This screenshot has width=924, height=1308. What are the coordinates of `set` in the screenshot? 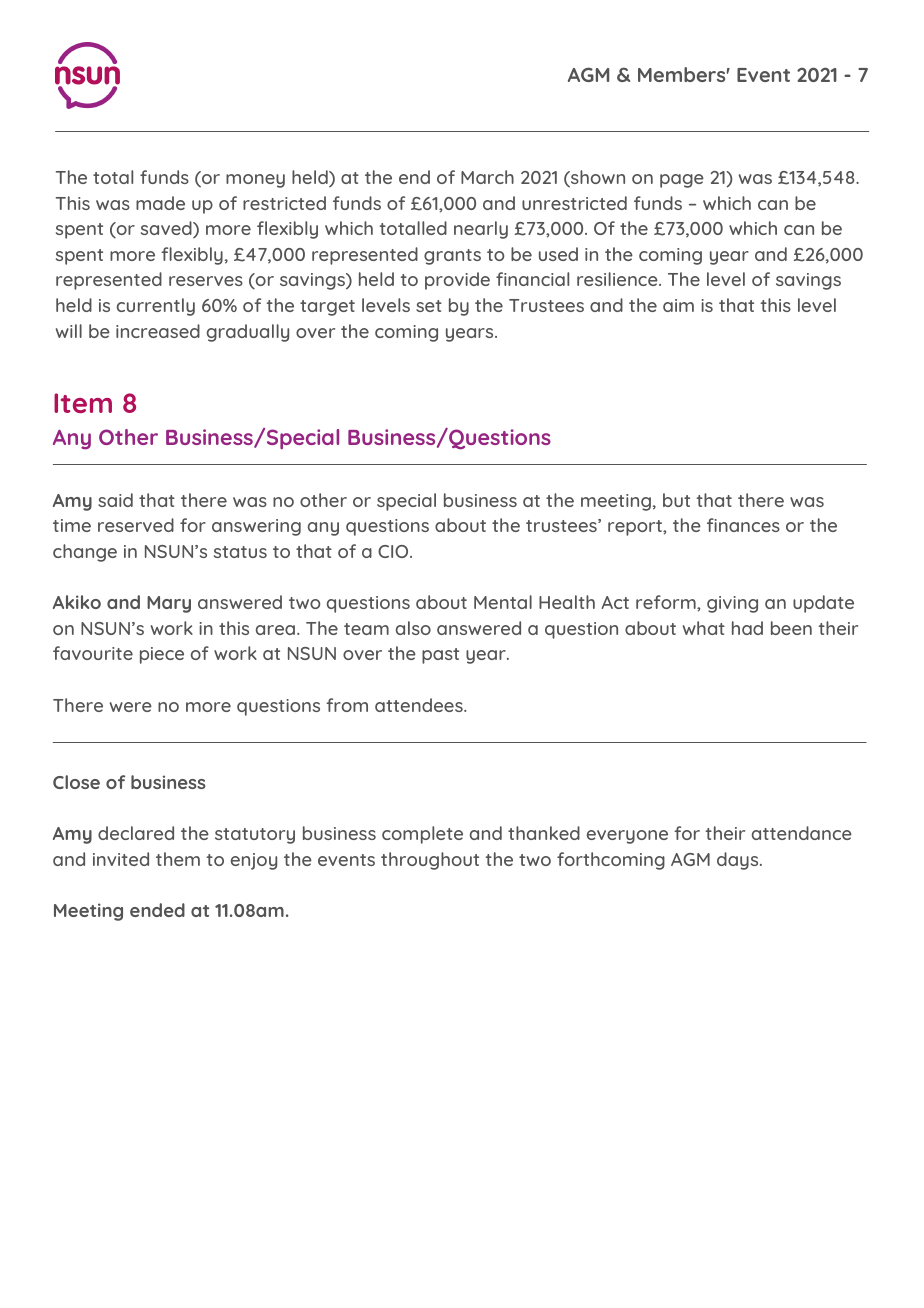 It's located at (429, 306).
